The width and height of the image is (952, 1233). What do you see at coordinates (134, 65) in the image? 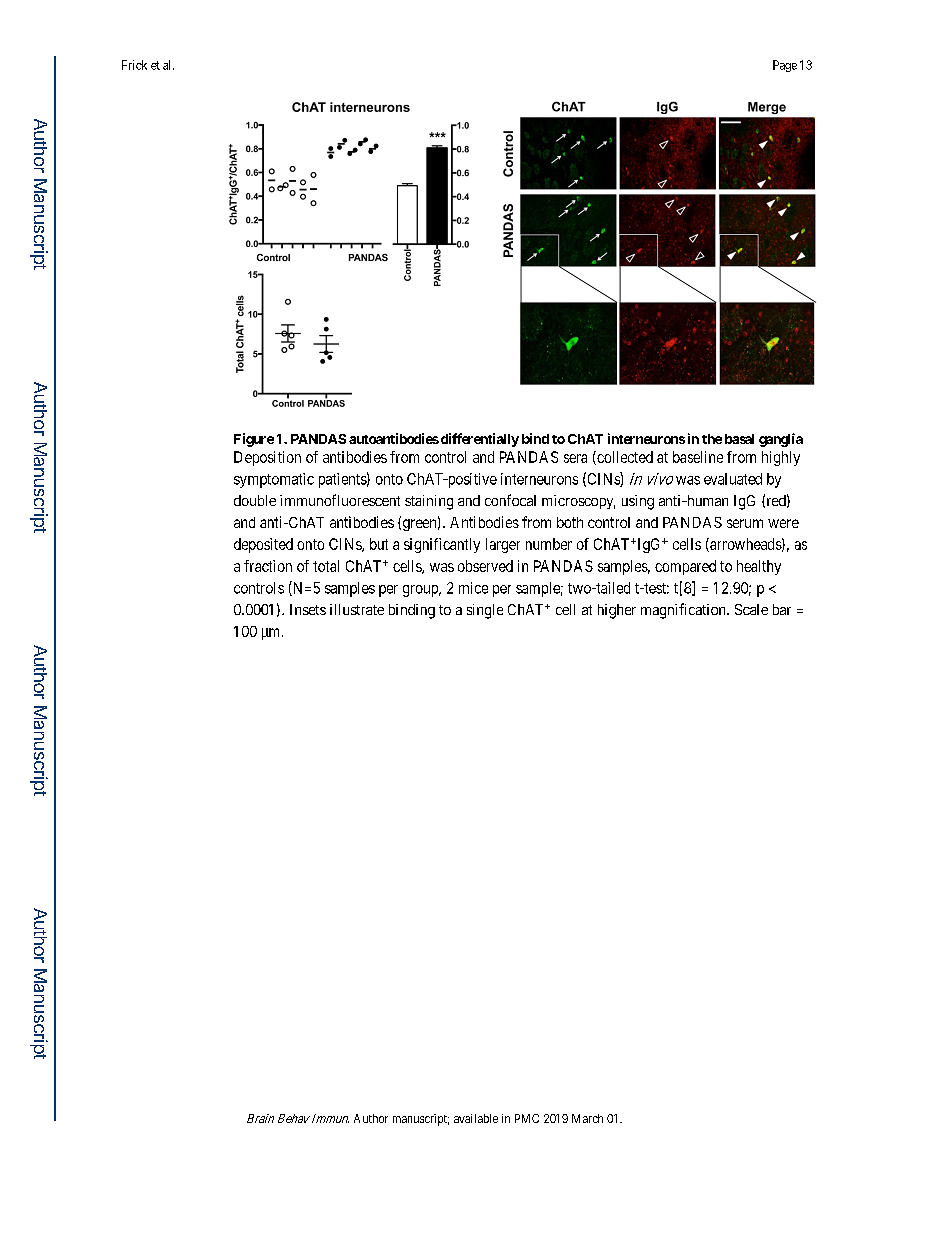
I see `Frick` at bounding box center [134, 65].
